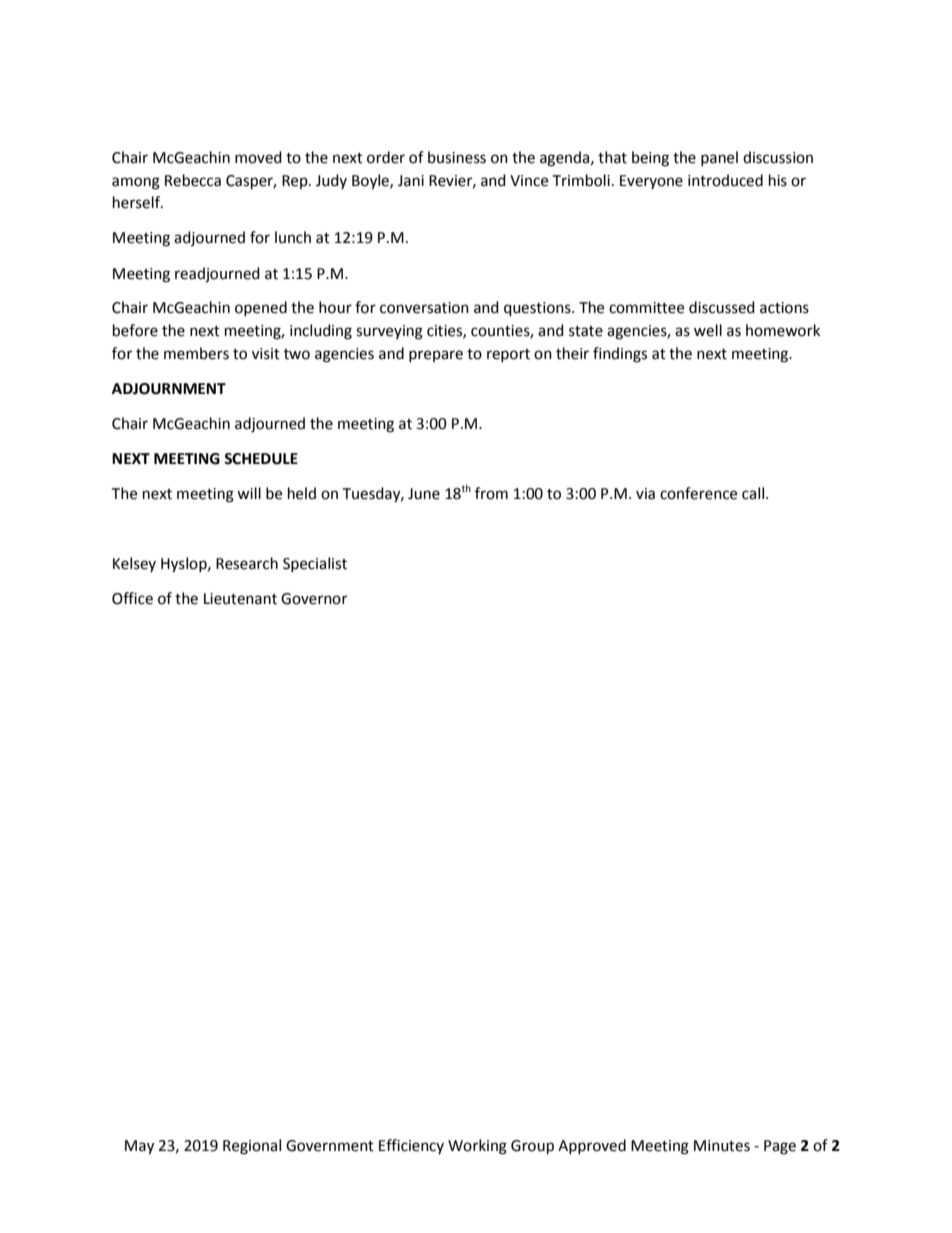 This document has height=1233, width=952. Describe the element at coordinates (252, 1147) in the document. I see `Regional` at that location.
